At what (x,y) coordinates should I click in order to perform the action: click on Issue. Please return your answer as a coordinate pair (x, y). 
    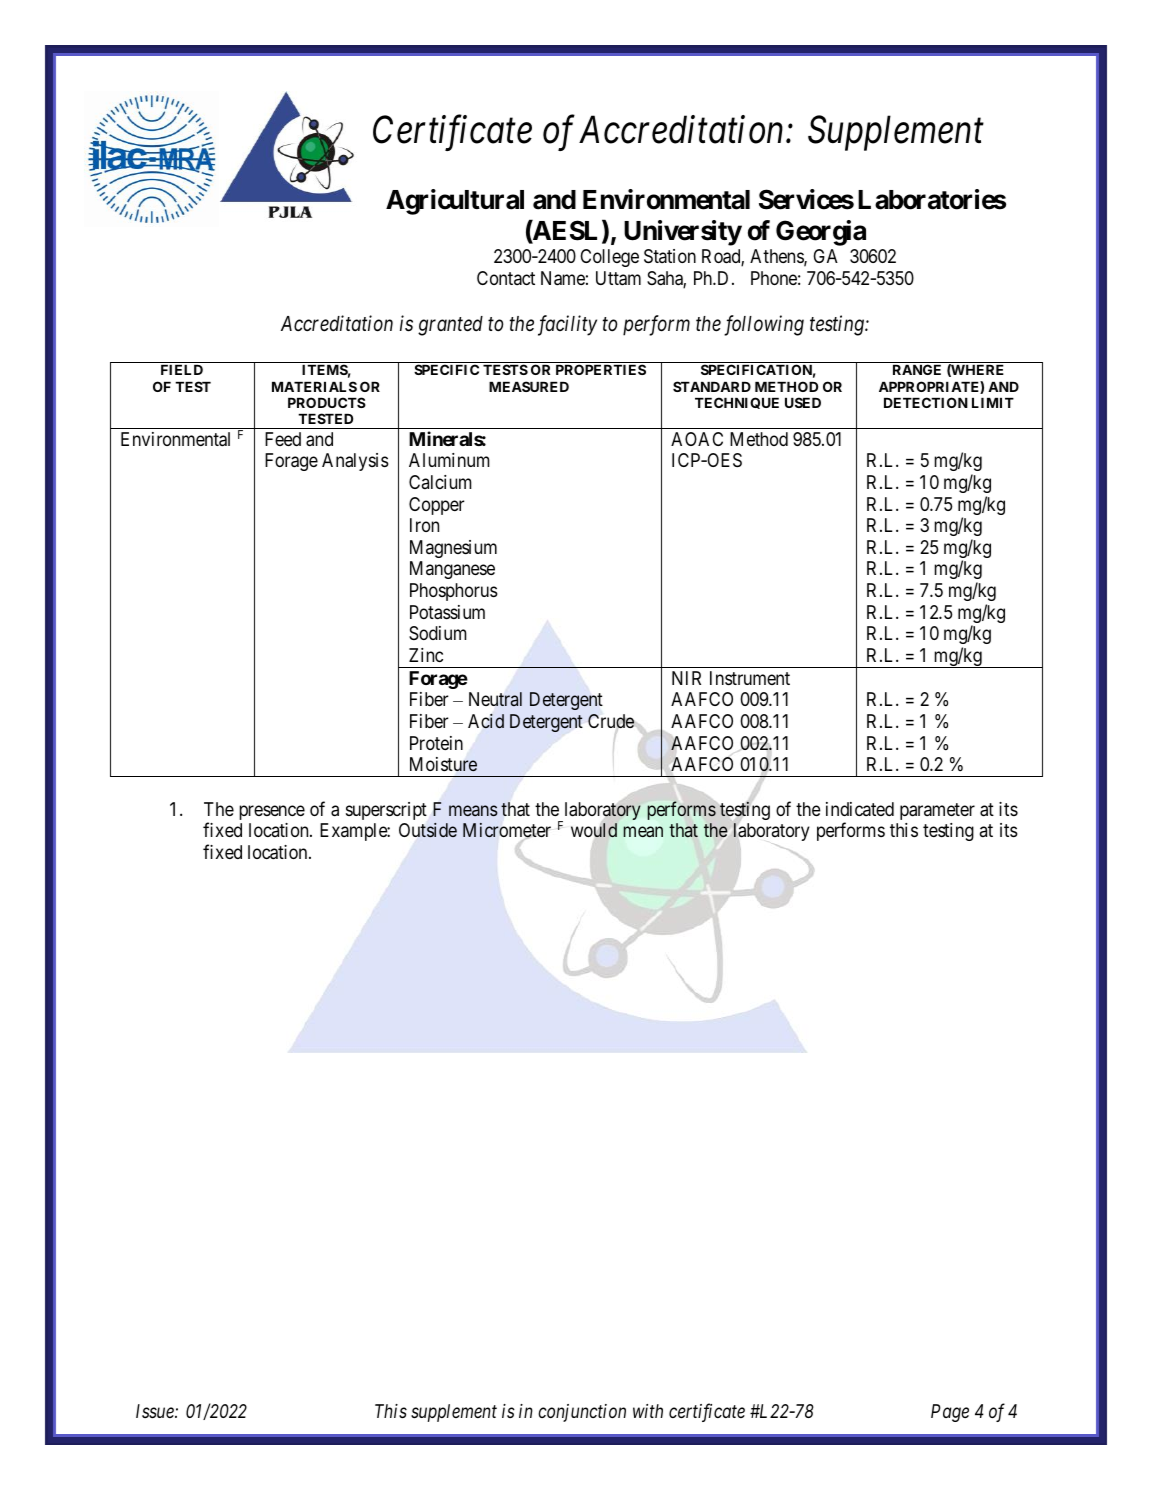
    Looking at the image, I should click on (156, 1411).
